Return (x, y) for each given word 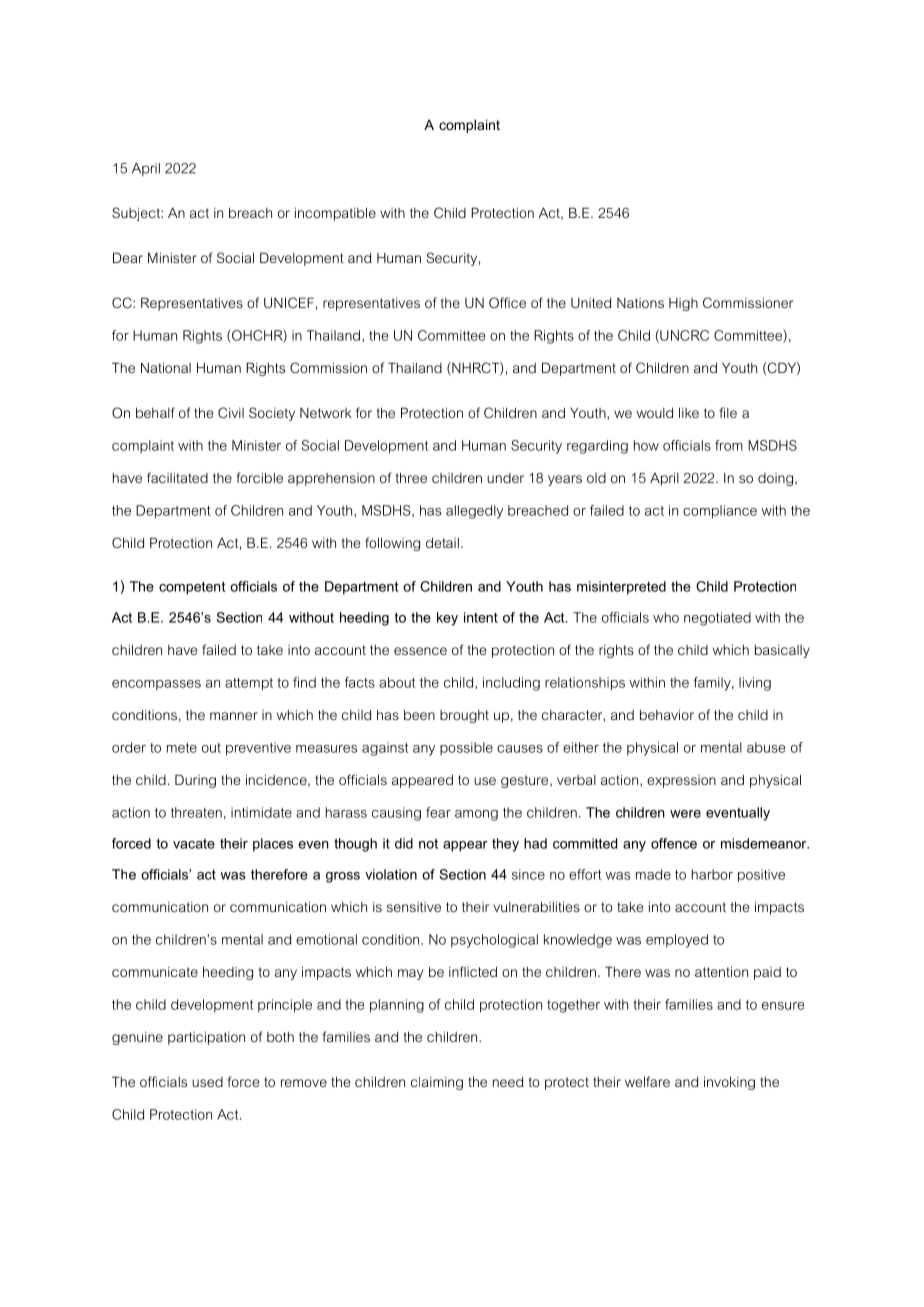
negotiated (717, 619)
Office (507, 302)
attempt (249, 684)
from (729, 445)
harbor (712, 874)
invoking (729, 1083)
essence (420, 651)
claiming (437, 1083)
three (411, 477)
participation (206, 1038)
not (428, 843)
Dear (128, 257)
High (683, 304)
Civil (231, 412)
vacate (194, 844)
